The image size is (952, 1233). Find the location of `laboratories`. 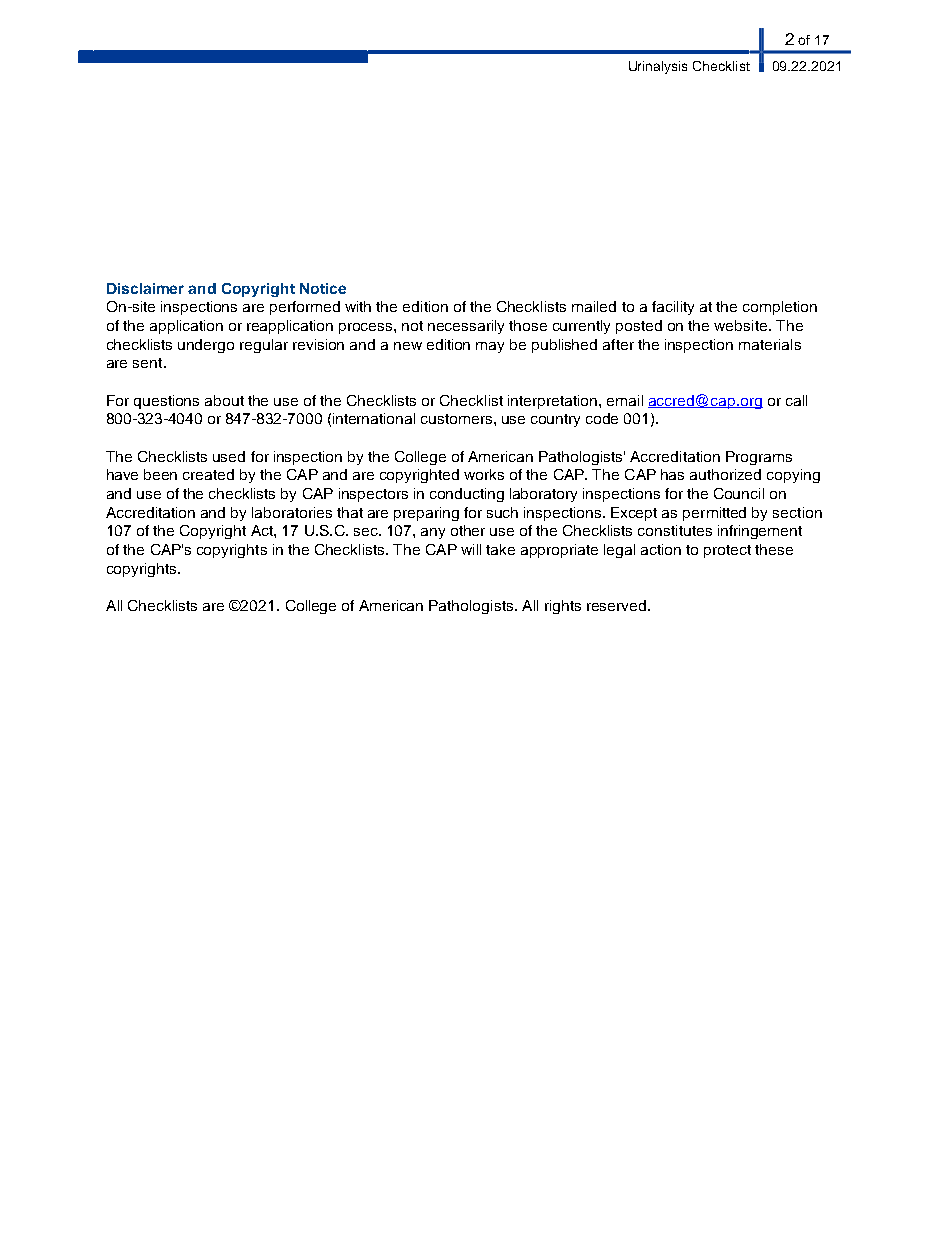

laboratories is located at coordinates (292, 512).
